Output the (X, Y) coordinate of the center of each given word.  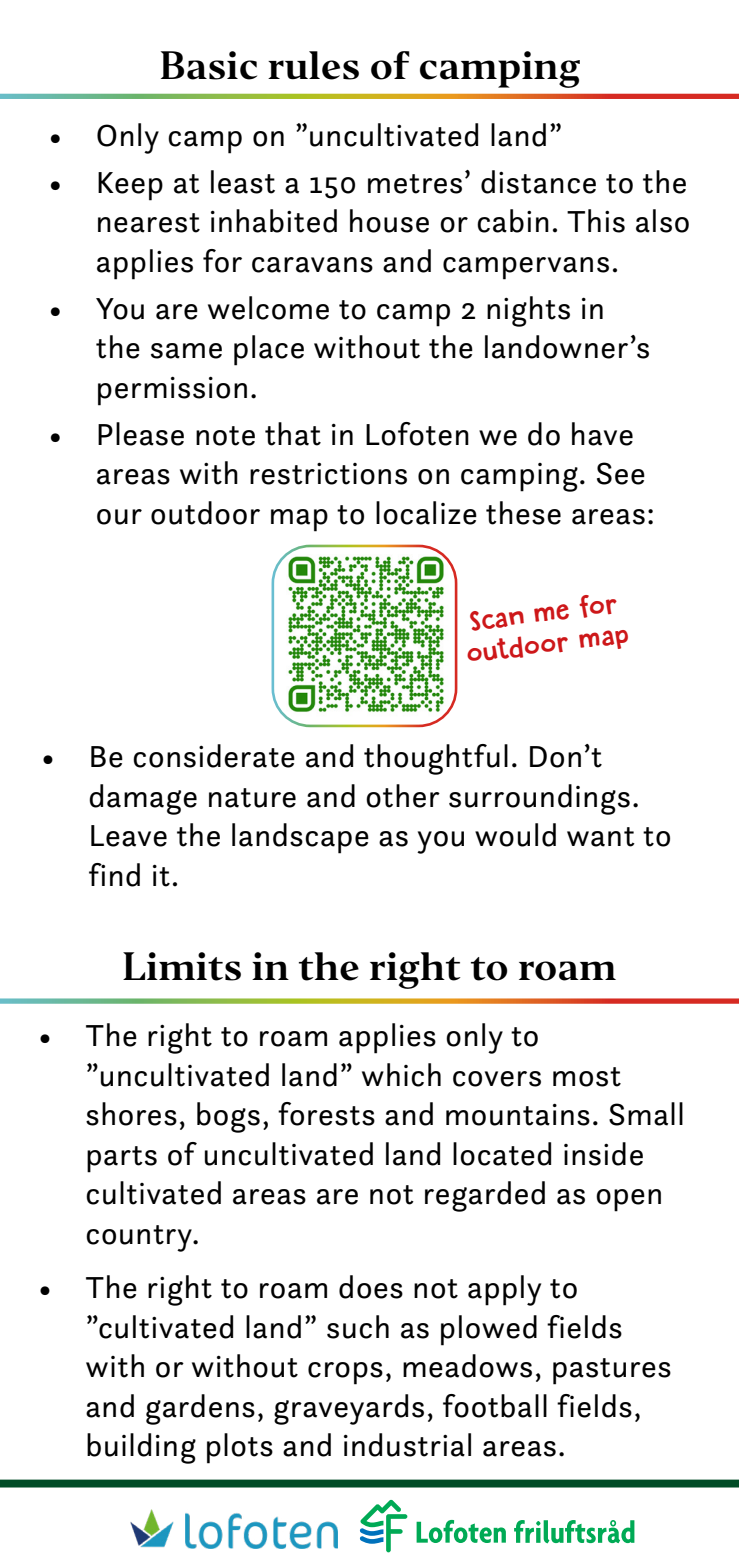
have (602, 434)
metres (415, 184)
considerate (214, 756)
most (587, 1077)
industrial (407, 1445)
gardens (200, 1409)
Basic (209, 65)
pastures (612, 1371)
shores (131, 1114)
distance (538, 182)
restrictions (328, 474)
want (601, 837)
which (401, 1075)
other (403, 796)
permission (172, 391)
